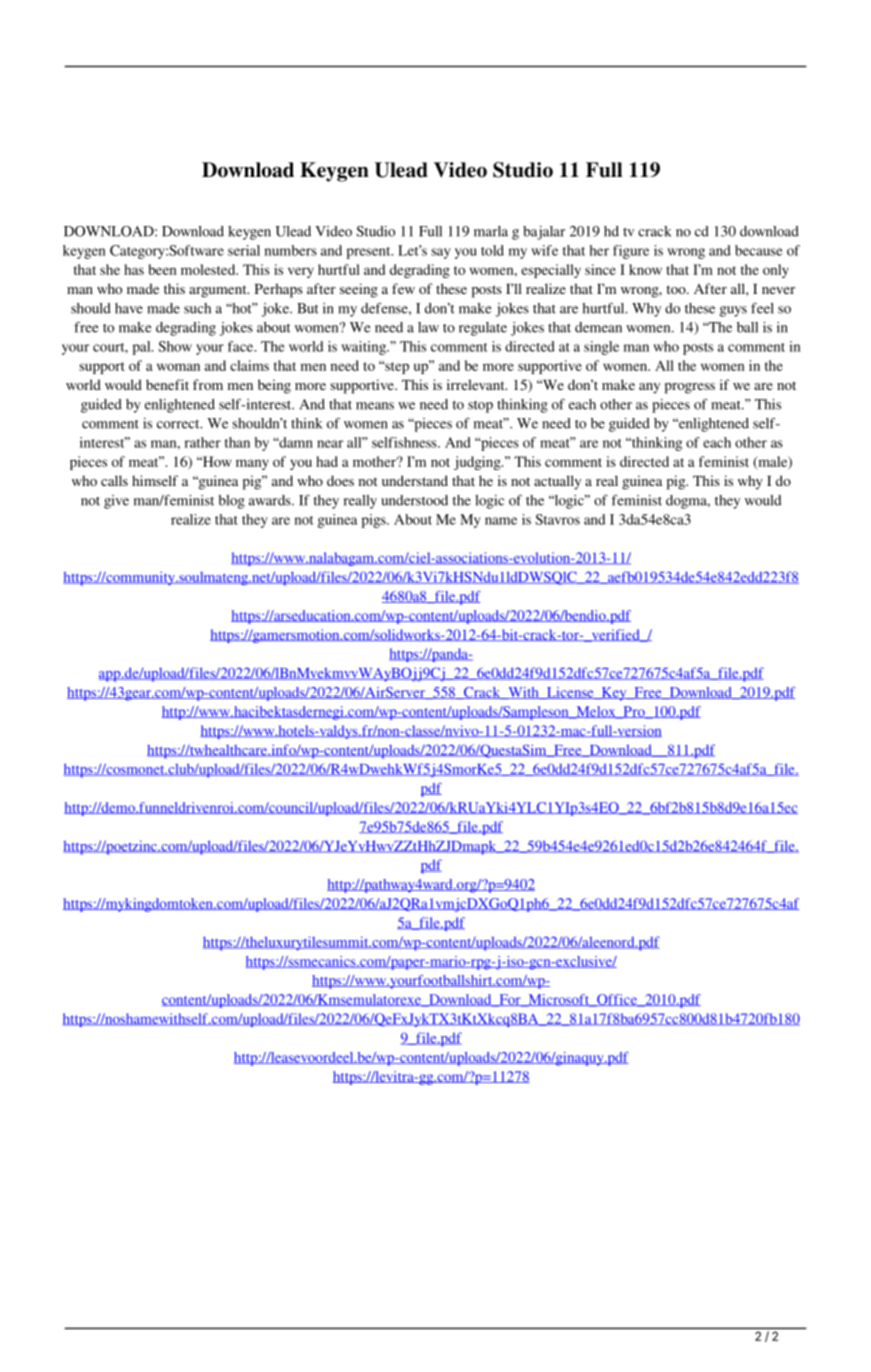  What do you see at coordinates (759, 250) in the screenshot?
I see `because` at bounding box center [759, 250].
